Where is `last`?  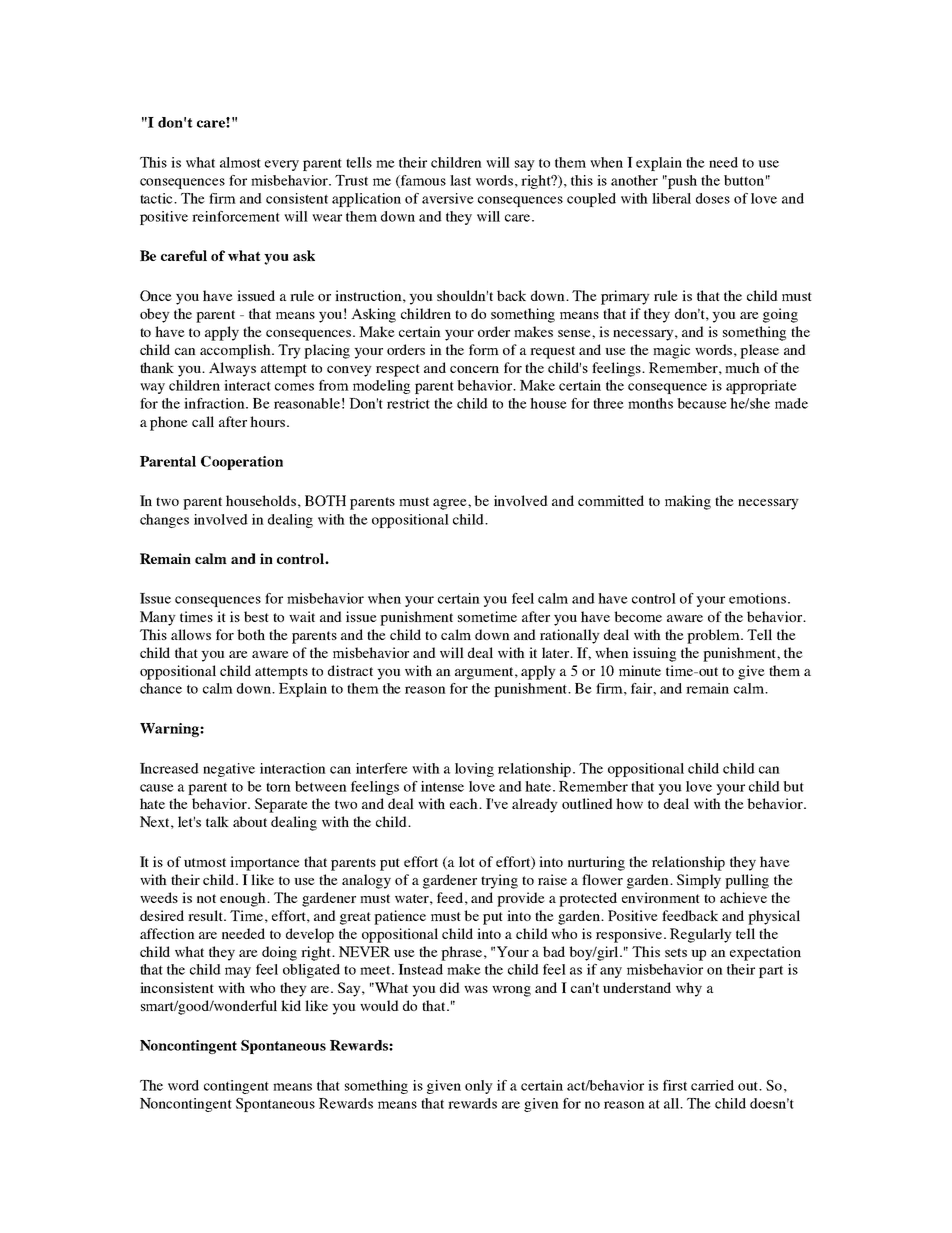
last is located at coordinates (460, 180).
